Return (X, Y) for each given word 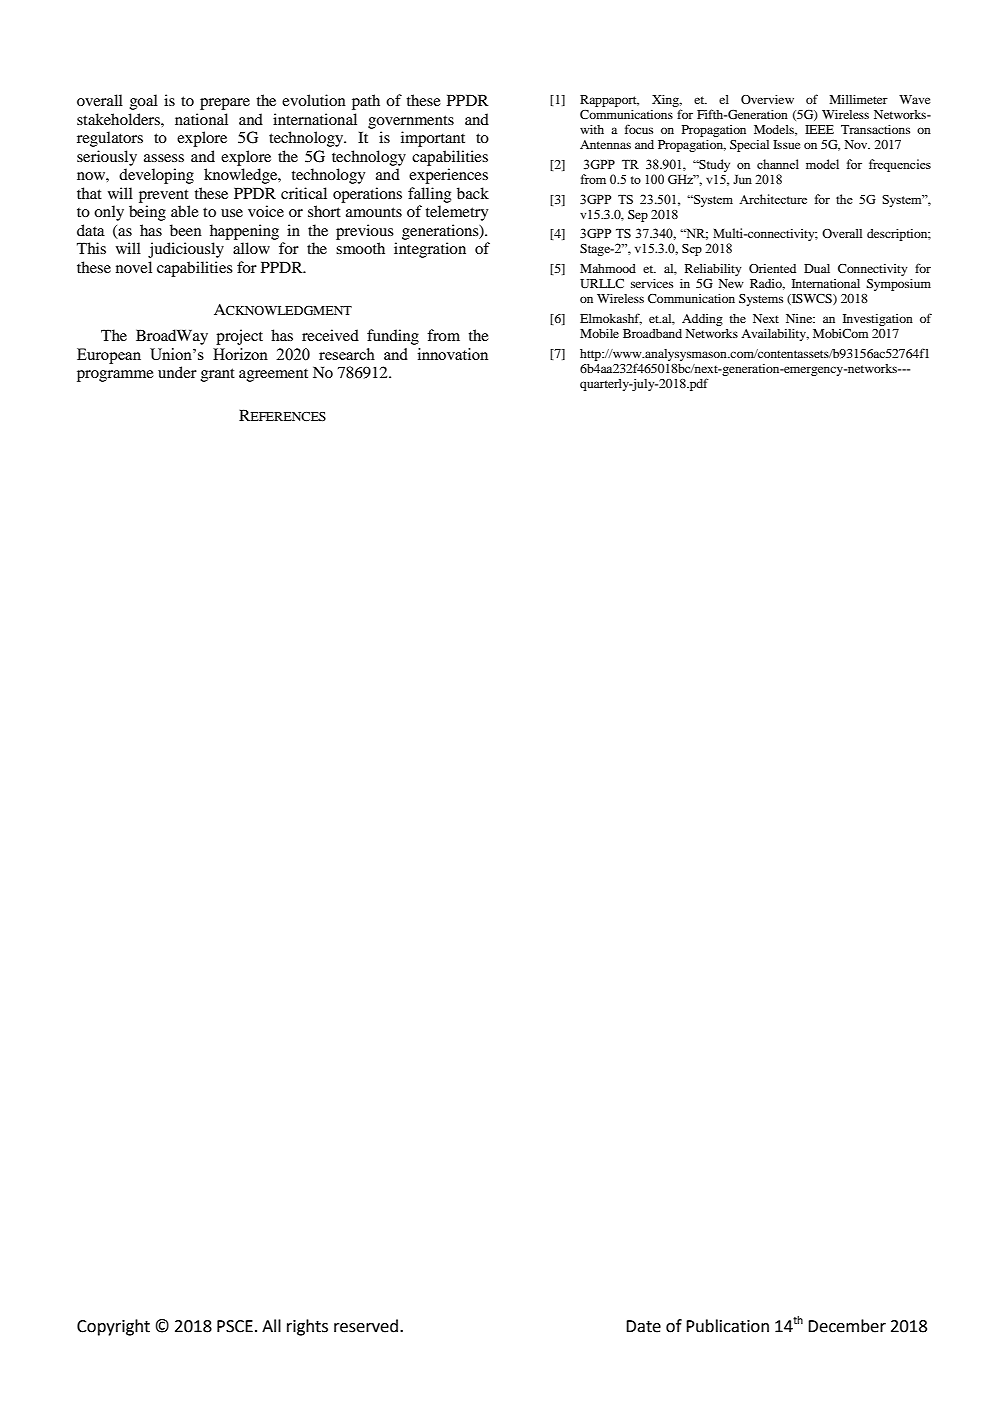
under (177, 372)
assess (164, 158)
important (433, 139)
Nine (800, 318)
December (847, 1326)
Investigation (878, 320)
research (347, 354)
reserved (366, 1326)
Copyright (113, 1327)
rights (307, 1327)
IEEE (819, 129)
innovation (453, 354)
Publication (727, 1326)
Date (643, 1326)
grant (218, 375)
